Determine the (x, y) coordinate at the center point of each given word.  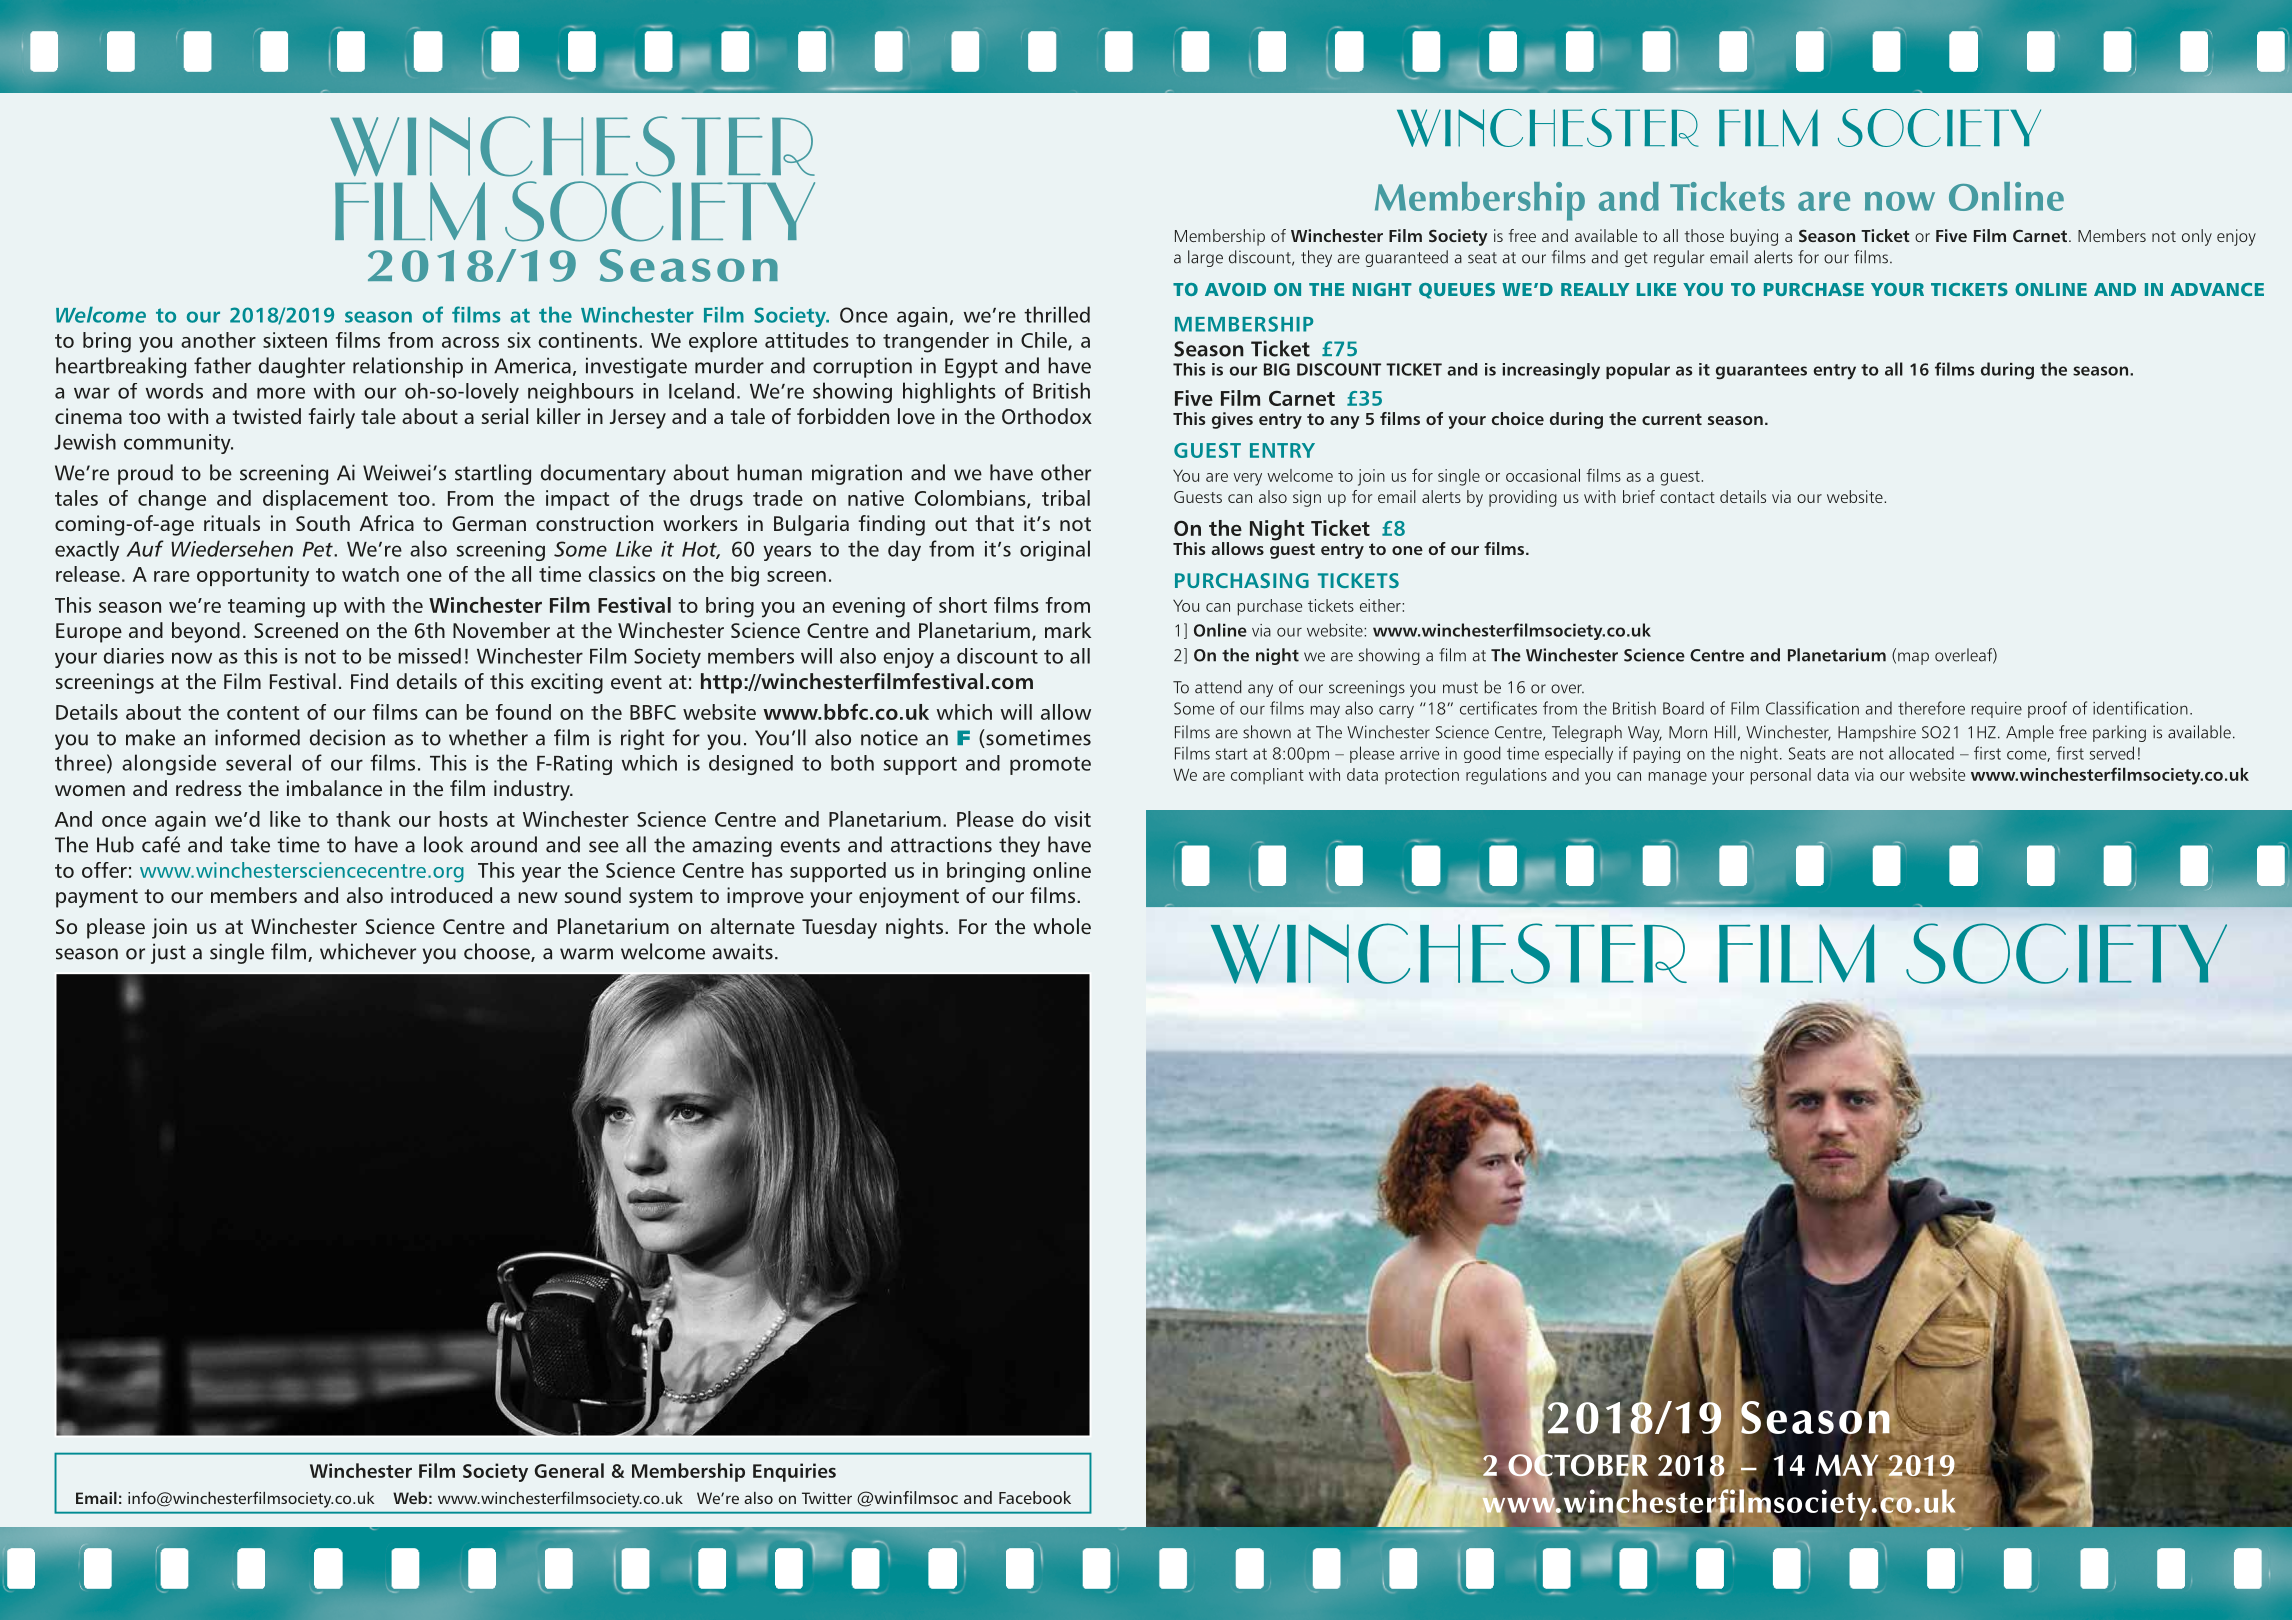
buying (1754, 237)
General (569, 1470)
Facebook (1035, 1497)
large (1205, 258)
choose (498, 952)
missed (429, 656)
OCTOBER (1578, 1465)
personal (1781, 776)
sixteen (295, 340)
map (1913, 658)
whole (1062, 926)
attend (1218, 687)
